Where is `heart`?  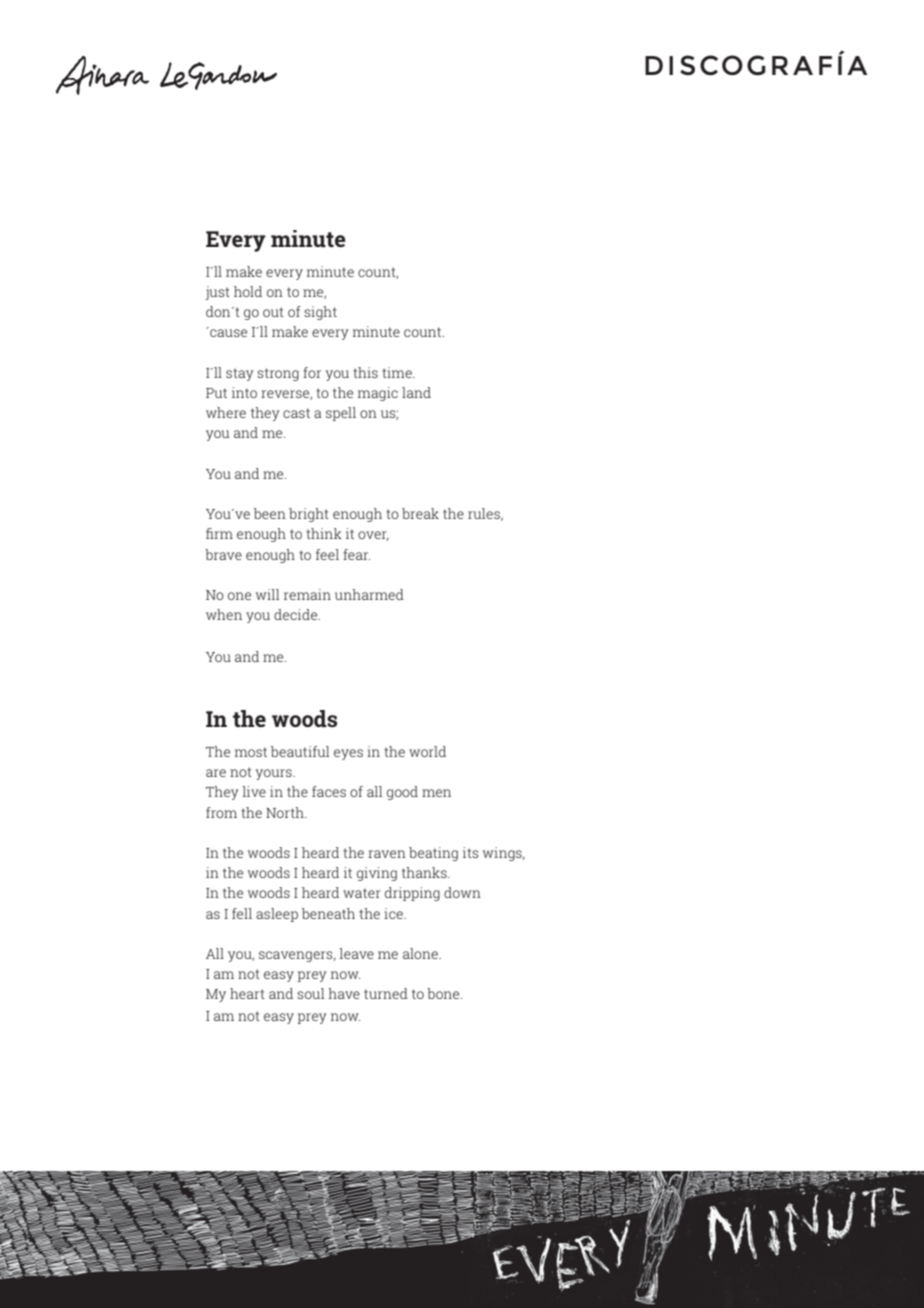 heart is located at coordinates (247, 993).
